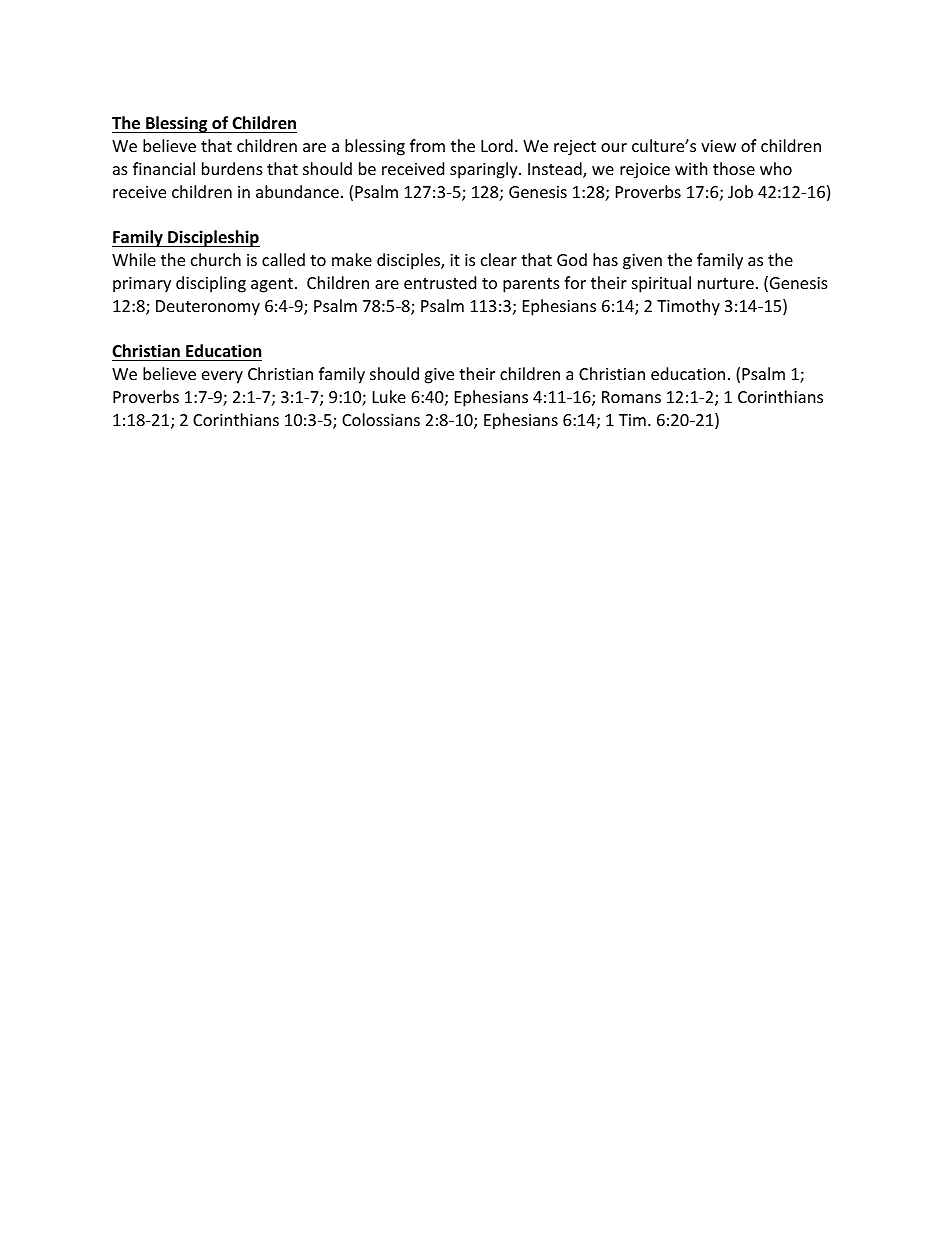 This screenshot has width=952, height=1233. What do you see at coordinates (232, 168) in the screenshot?
I see `burdens` at bounding box center [232, 168].
